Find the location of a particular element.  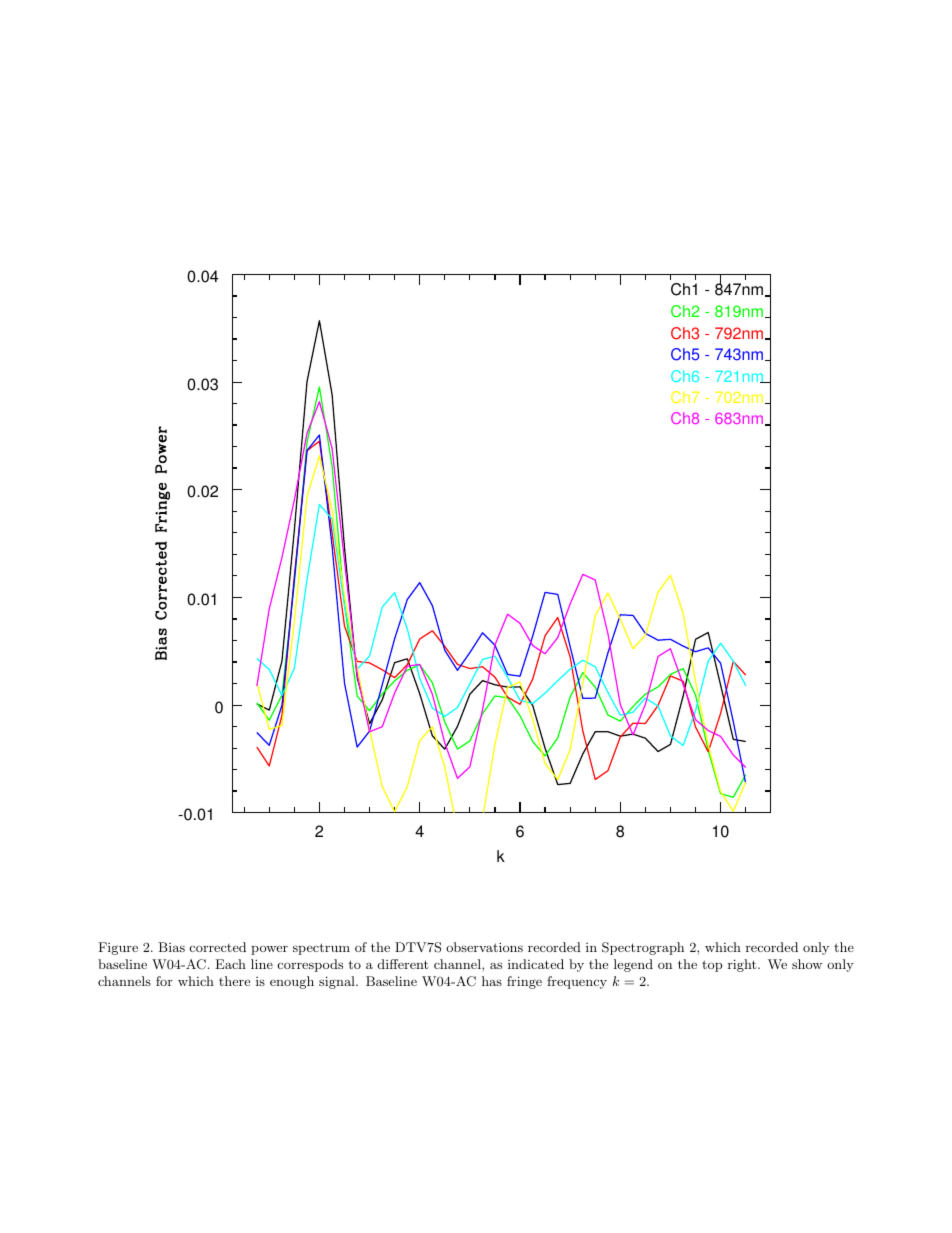

show is located at coordinates (807, 964).
